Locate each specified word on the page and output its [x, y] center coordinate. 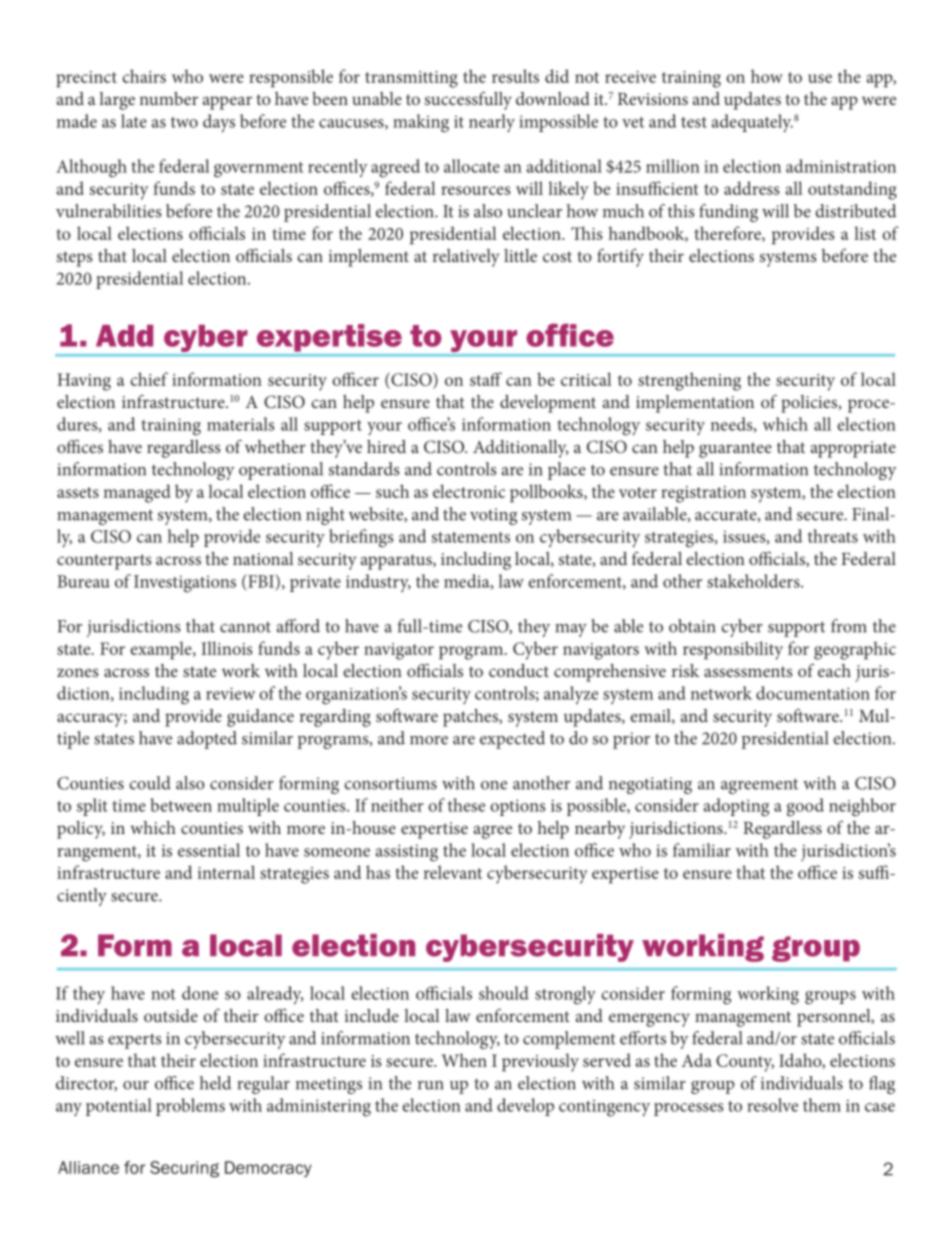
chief [149, 379]
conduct [519, 670]
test [694, 122]
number [168, 98]
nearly [492, 123]
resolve [772, 1105]
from [849, 626]
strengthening [689, 381]
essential [209, 850]
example [162, 650]
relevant [453, 872]
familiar [702, 850]
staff [486, 379]
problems [190, 1107]
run [431, 1085]
